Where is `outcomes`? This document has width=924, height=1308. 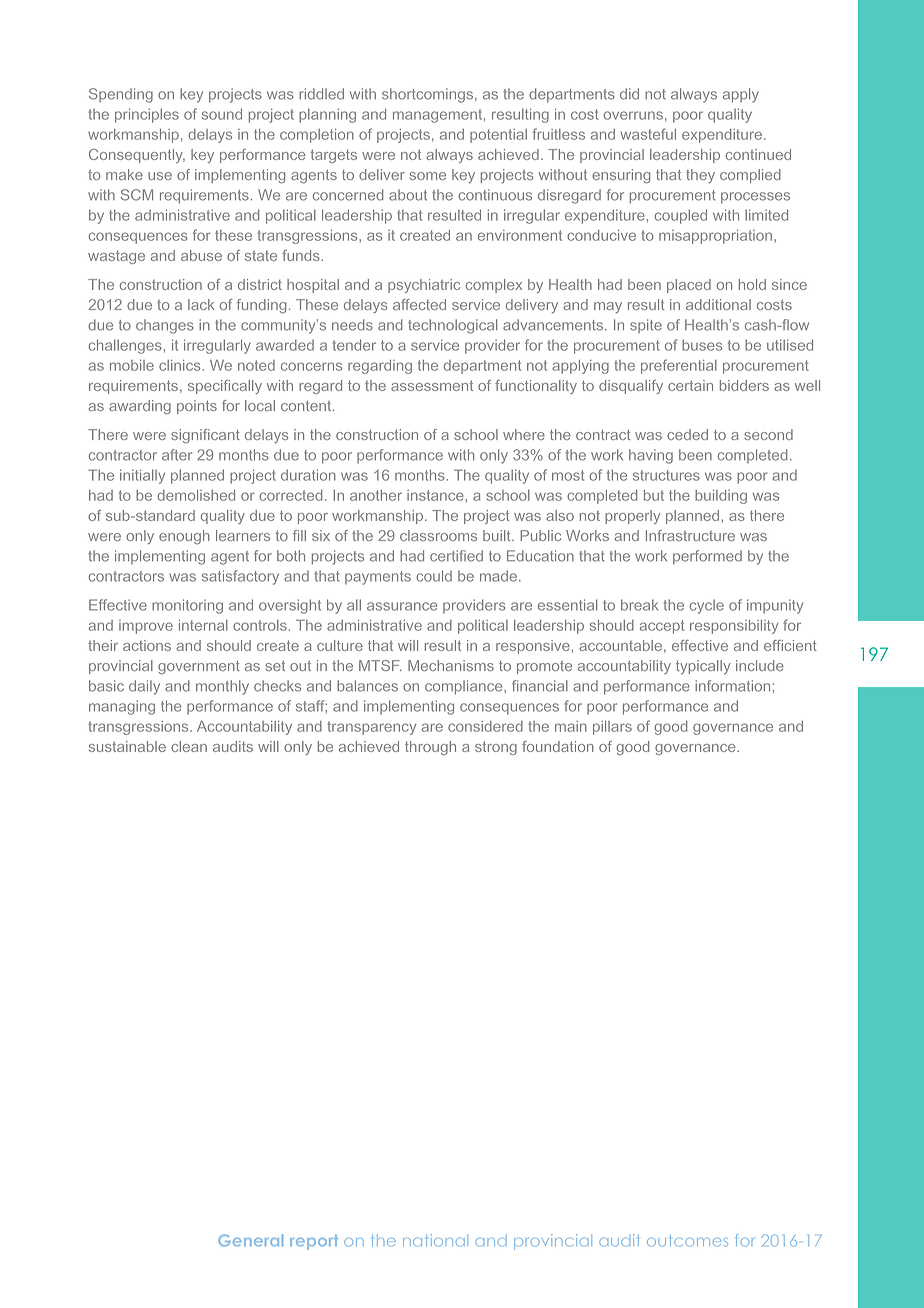 outcomes is located at coordinates (687, 1241).
